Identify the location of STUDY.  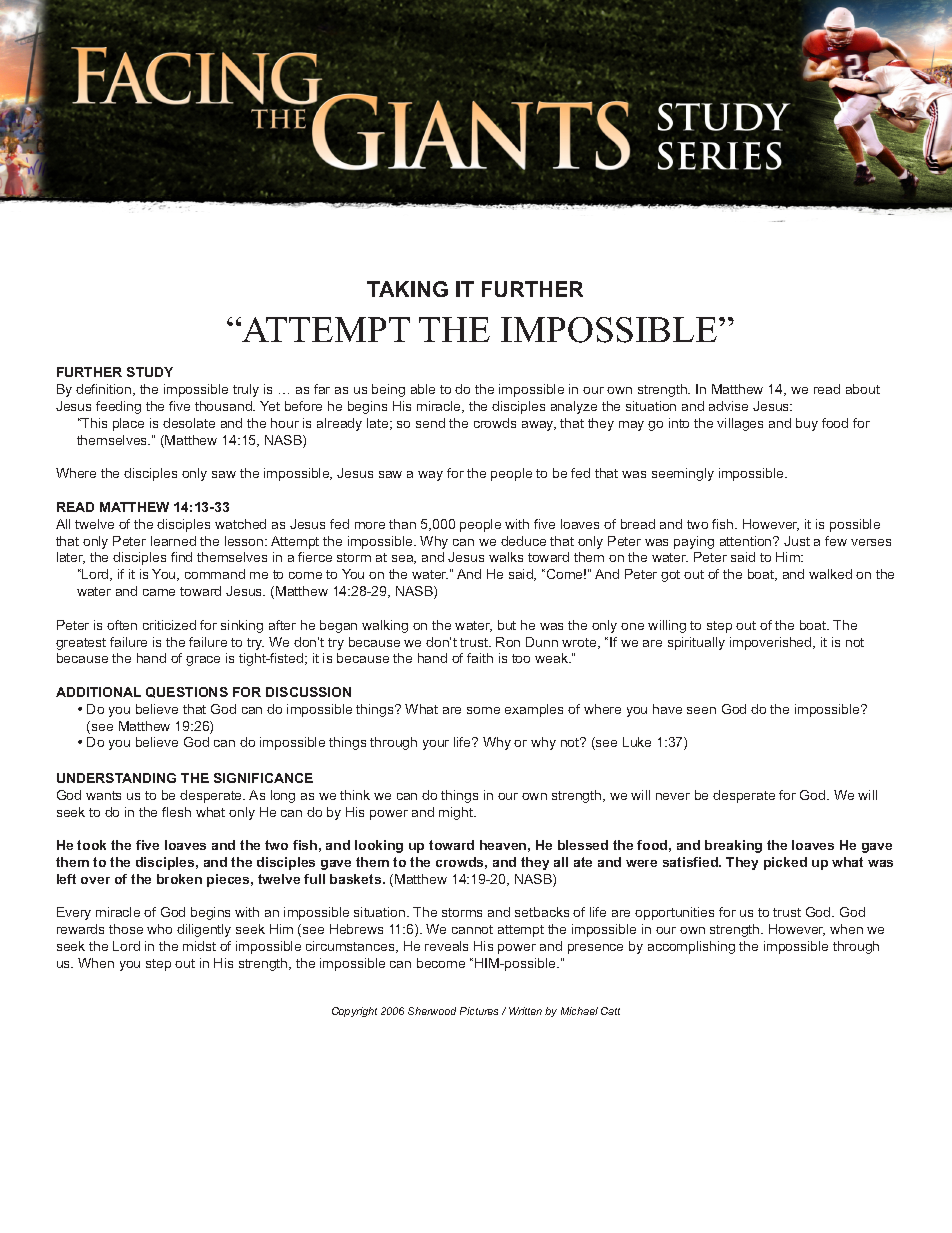
(150, 372).
